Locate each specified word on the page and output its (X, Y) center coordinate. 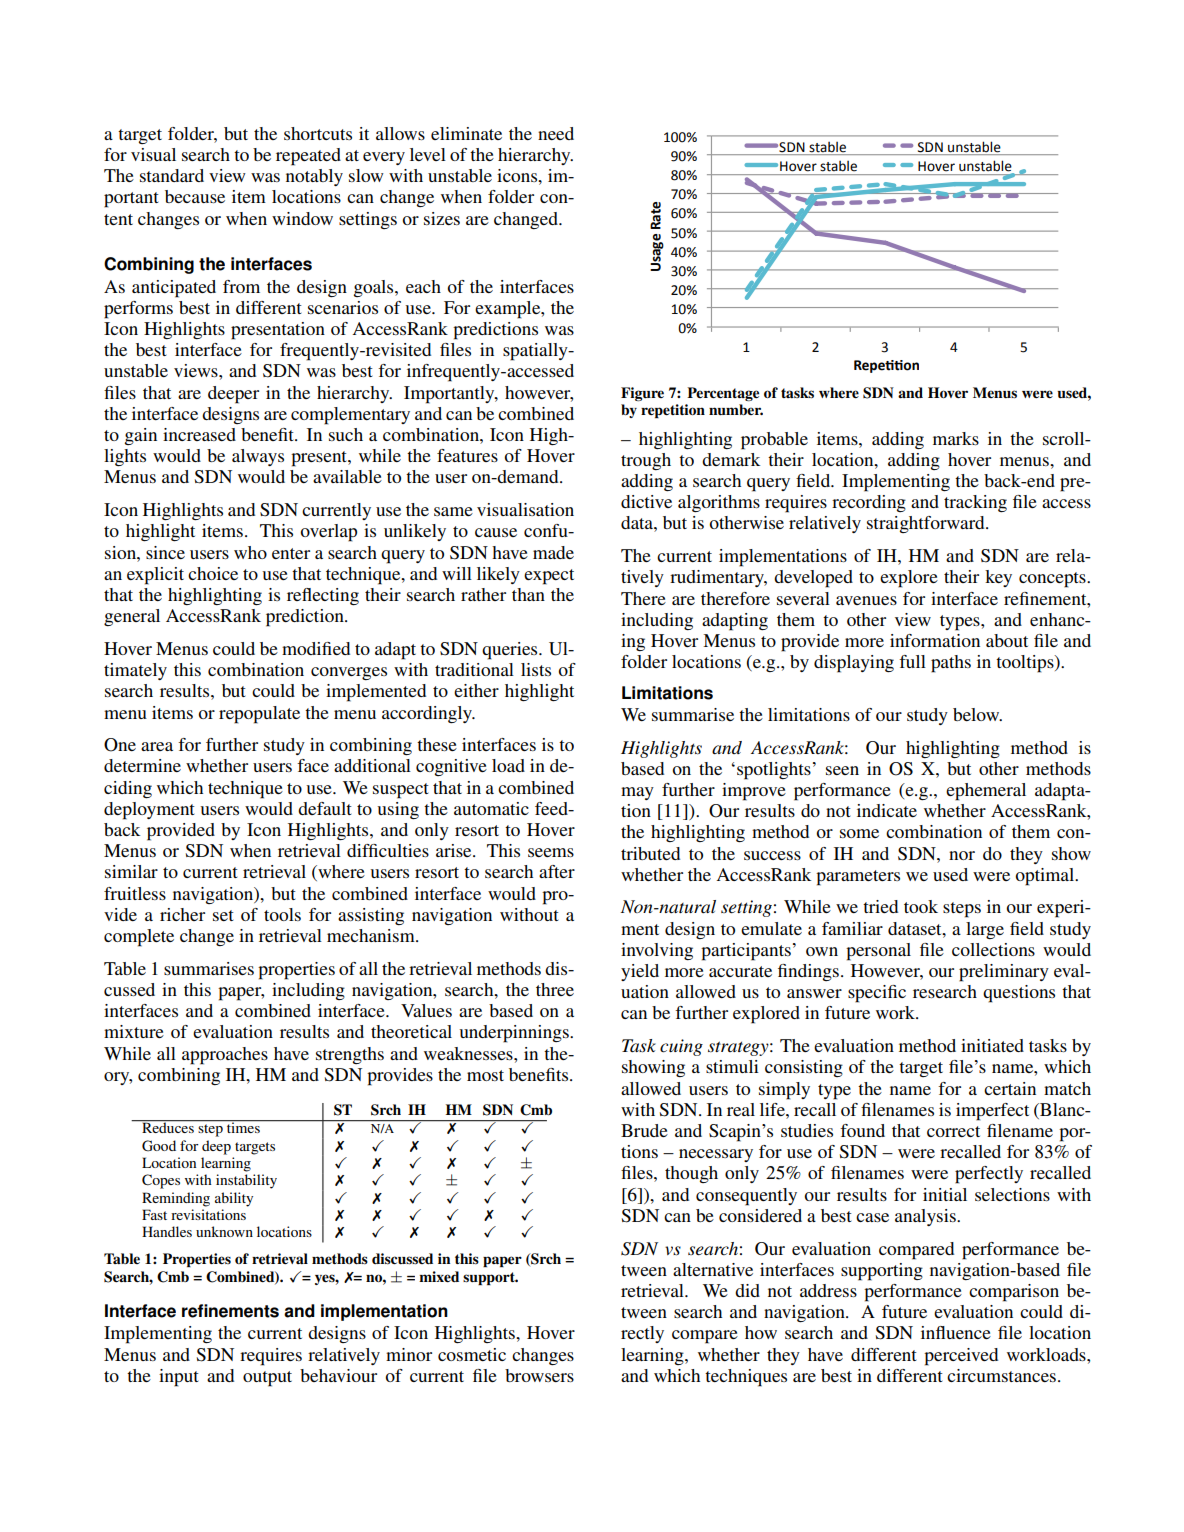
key (998, 578)
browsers (539, 1375)
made (553, 552)
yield (640, 972)
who (250, 552)
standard (172, 175)
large (985, 930)
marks (956, 438)
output (267, 1379)
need (556, 133)
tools (282, 914)
